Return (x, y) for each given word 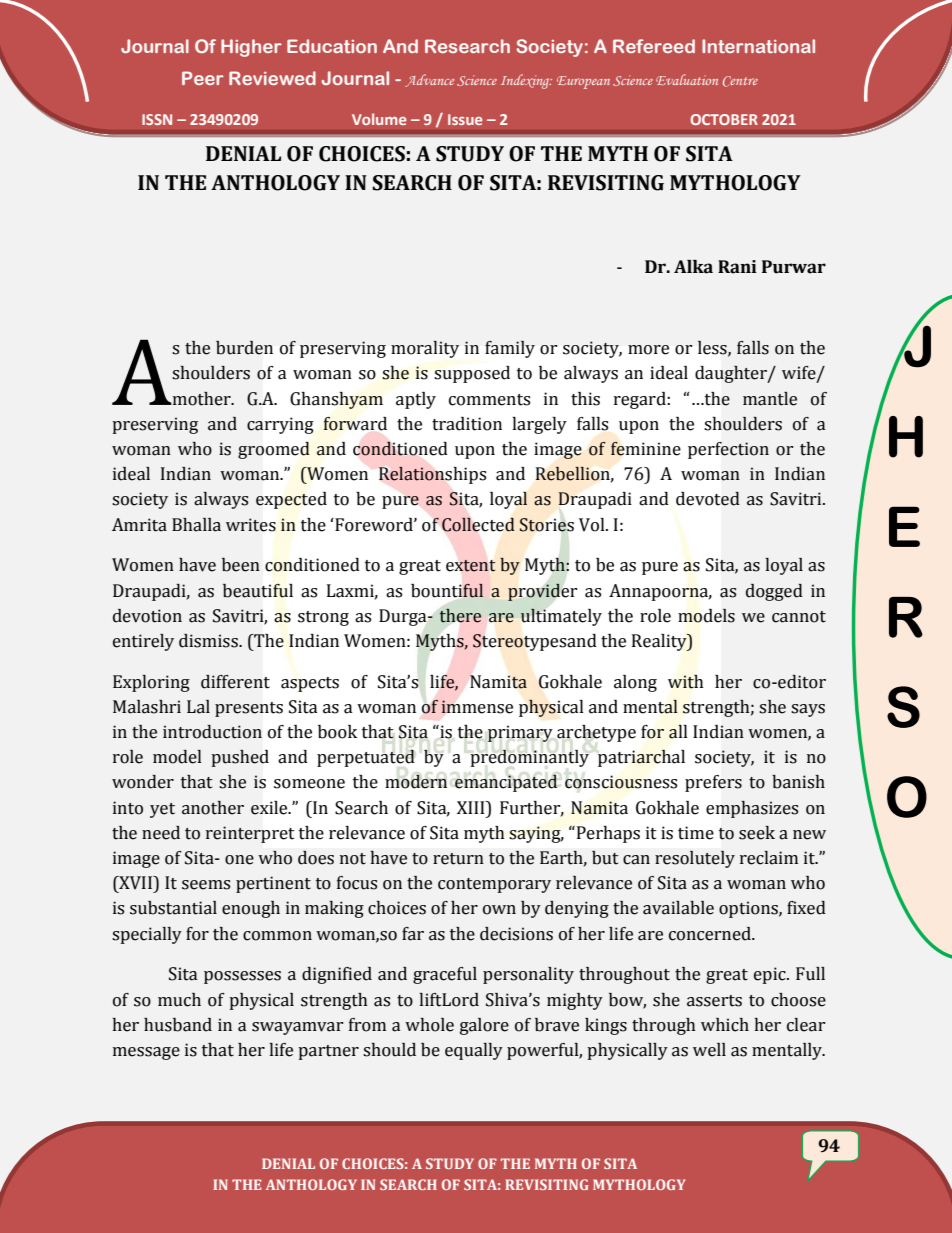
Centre (740, 81)
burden (244, 348)
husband (178, 1025)
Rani (737, 267)
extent (470, 566)
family (510, 349)
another (213, 808)
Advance (429, 80)
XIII (472, 807)
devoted (708, 498)
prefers (713, 783)
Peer (203, 78)
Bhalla (196, 525)
